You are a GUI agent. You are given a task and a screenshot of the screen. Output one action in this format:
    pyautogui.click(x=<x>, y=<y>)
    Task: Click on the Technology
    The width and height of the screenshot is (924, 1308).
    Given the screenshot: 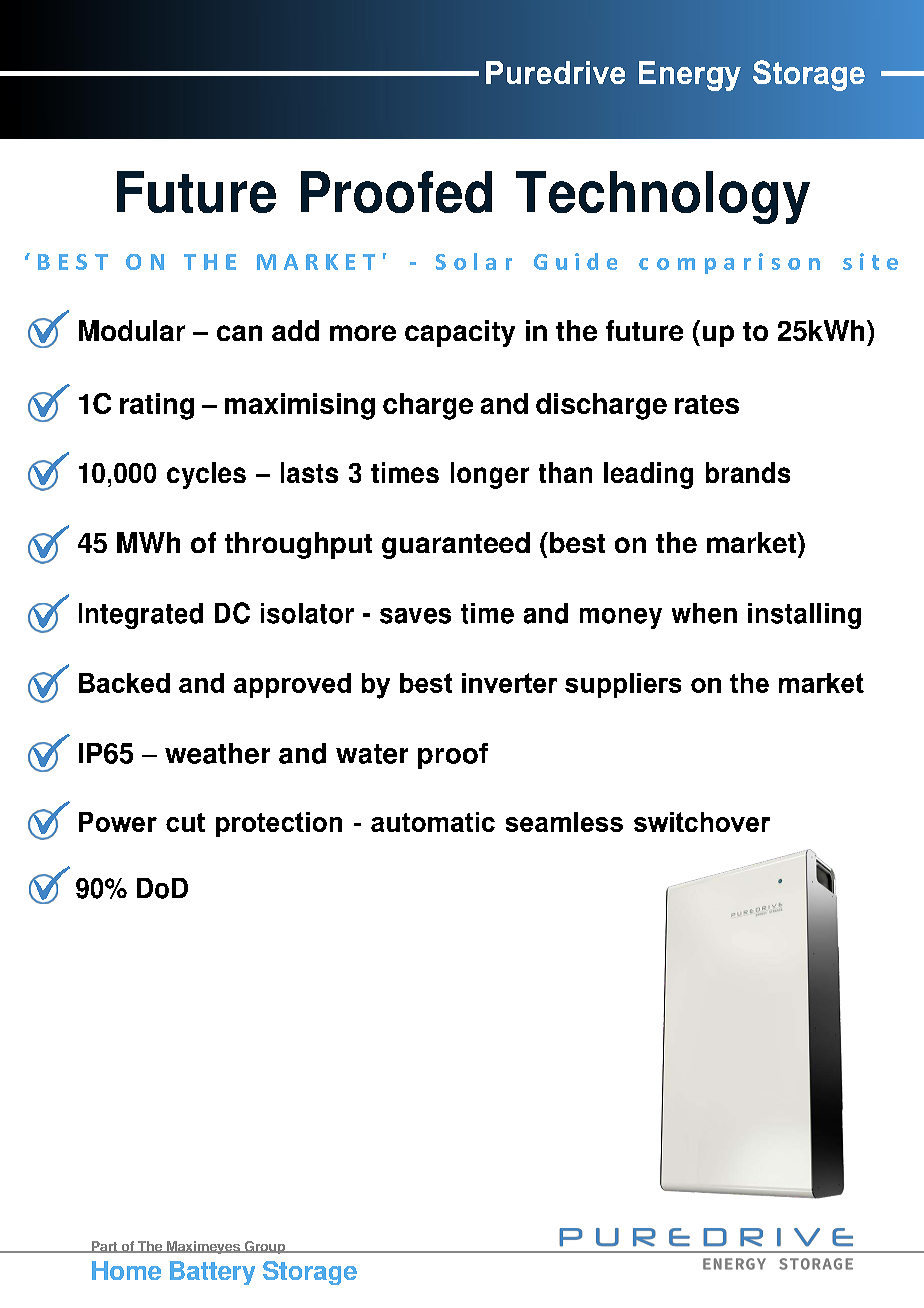 What is the action you would take?
    pyautogui.click(x=663, y=197)
